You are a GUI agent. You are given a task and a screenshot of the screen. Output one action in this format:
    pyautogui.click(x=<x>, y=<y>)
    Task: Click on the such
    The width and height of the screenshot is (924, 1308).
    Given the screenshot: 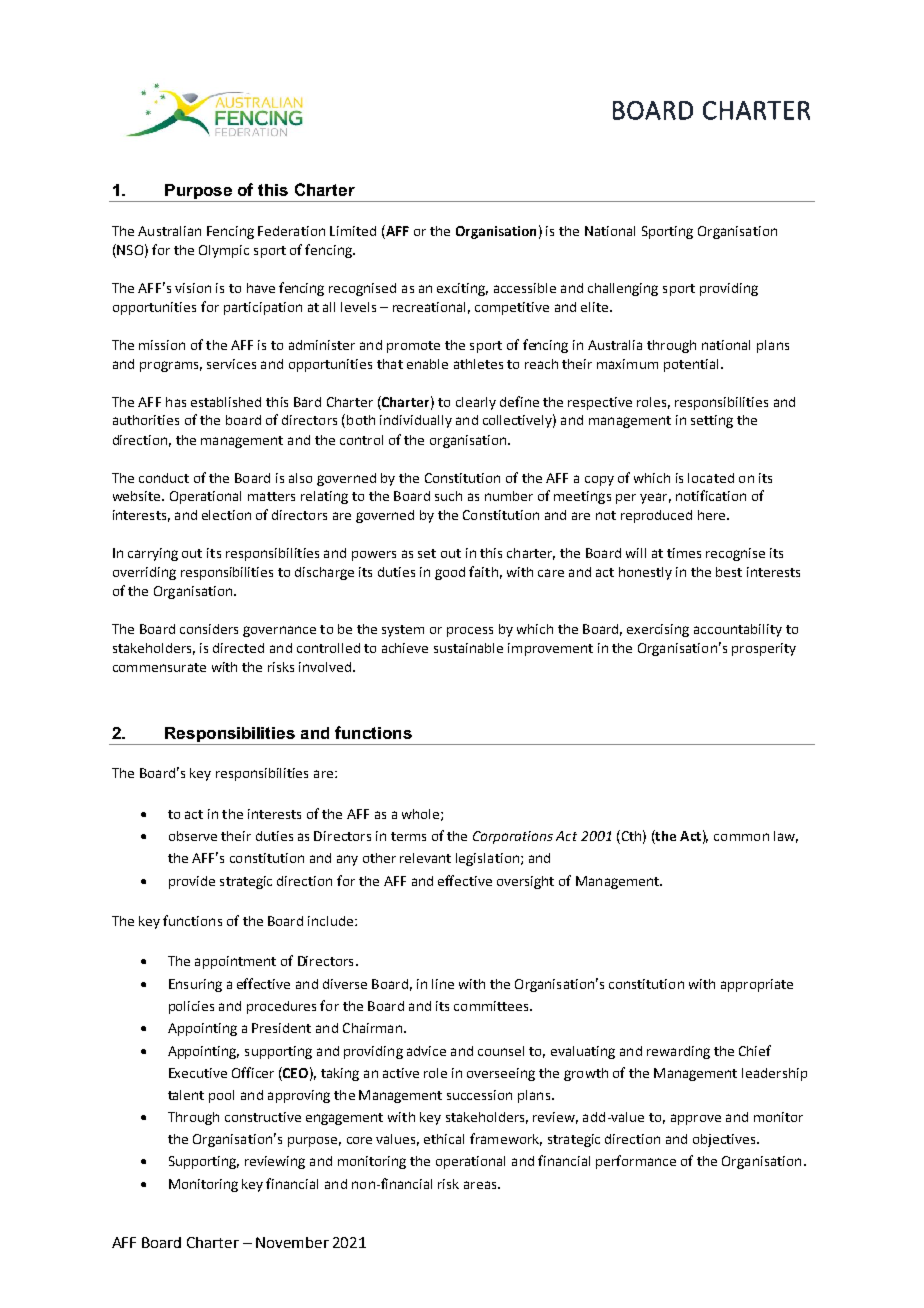 What is the action you would take?
    pyautogui.click(x=448, y=496)
